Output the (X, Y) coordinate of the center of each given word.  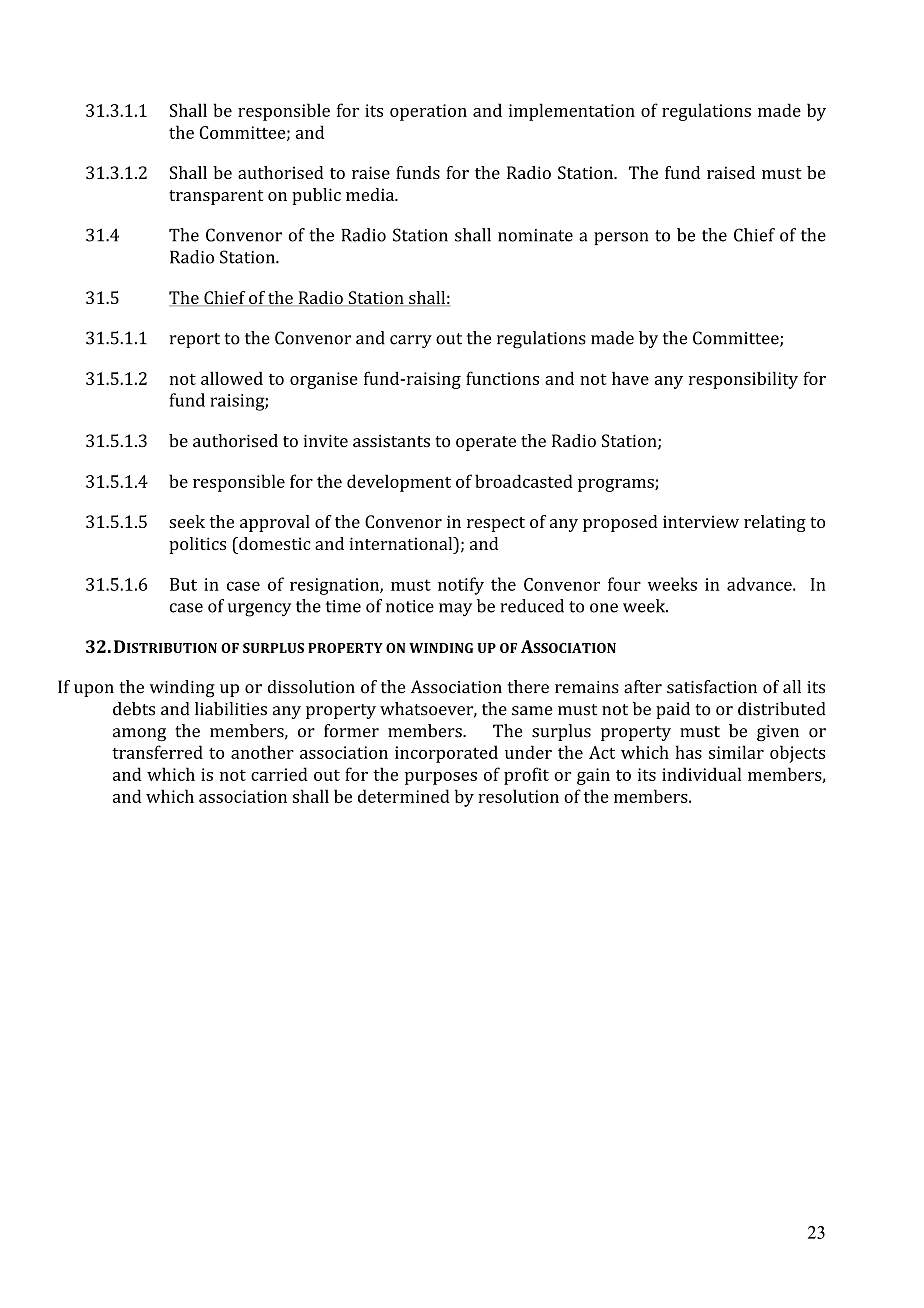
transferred (157, 752)
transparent (216, 197)
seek (187, 521)
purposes (441, 778)
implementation (572, 112)
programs (617, 485)
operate (486, 443)
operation (428, 112)
